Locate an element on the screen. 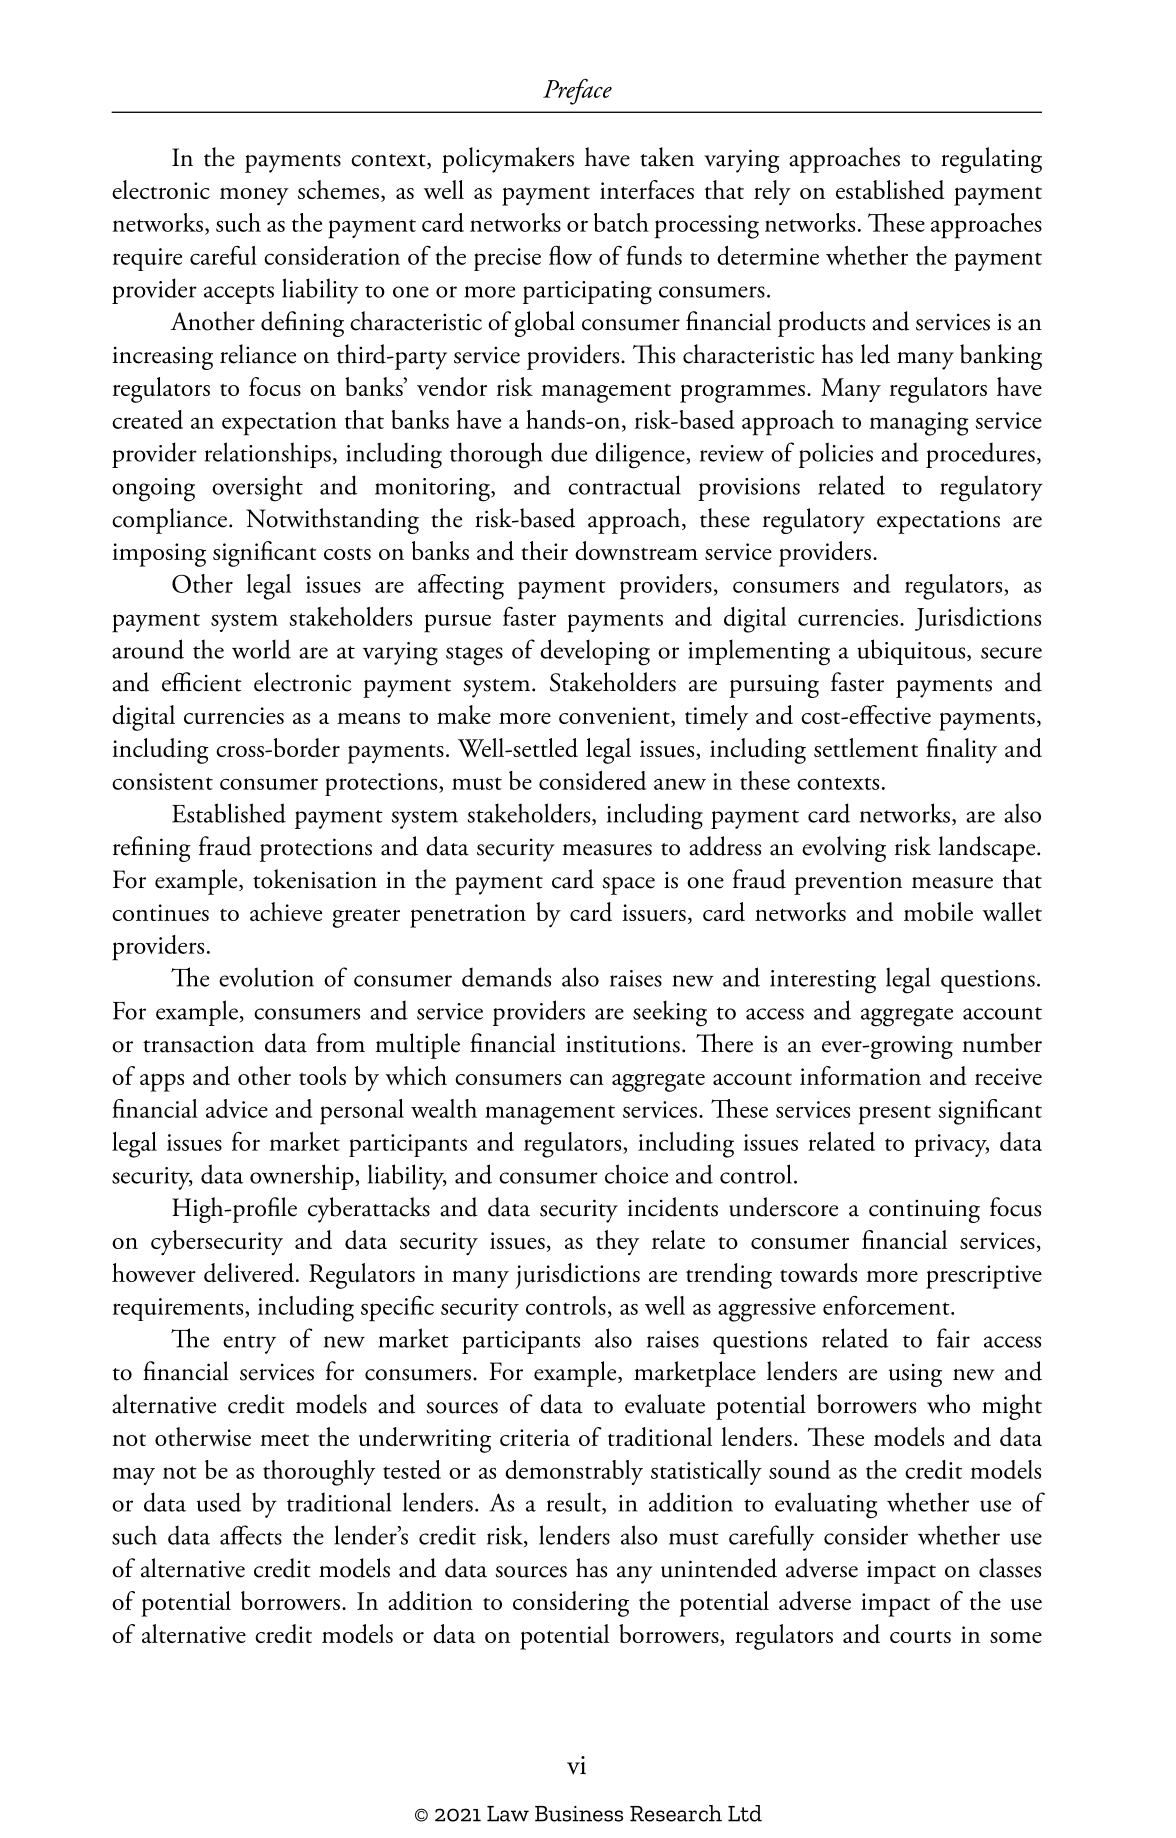  Business is located at coordinates (579, 1814).
